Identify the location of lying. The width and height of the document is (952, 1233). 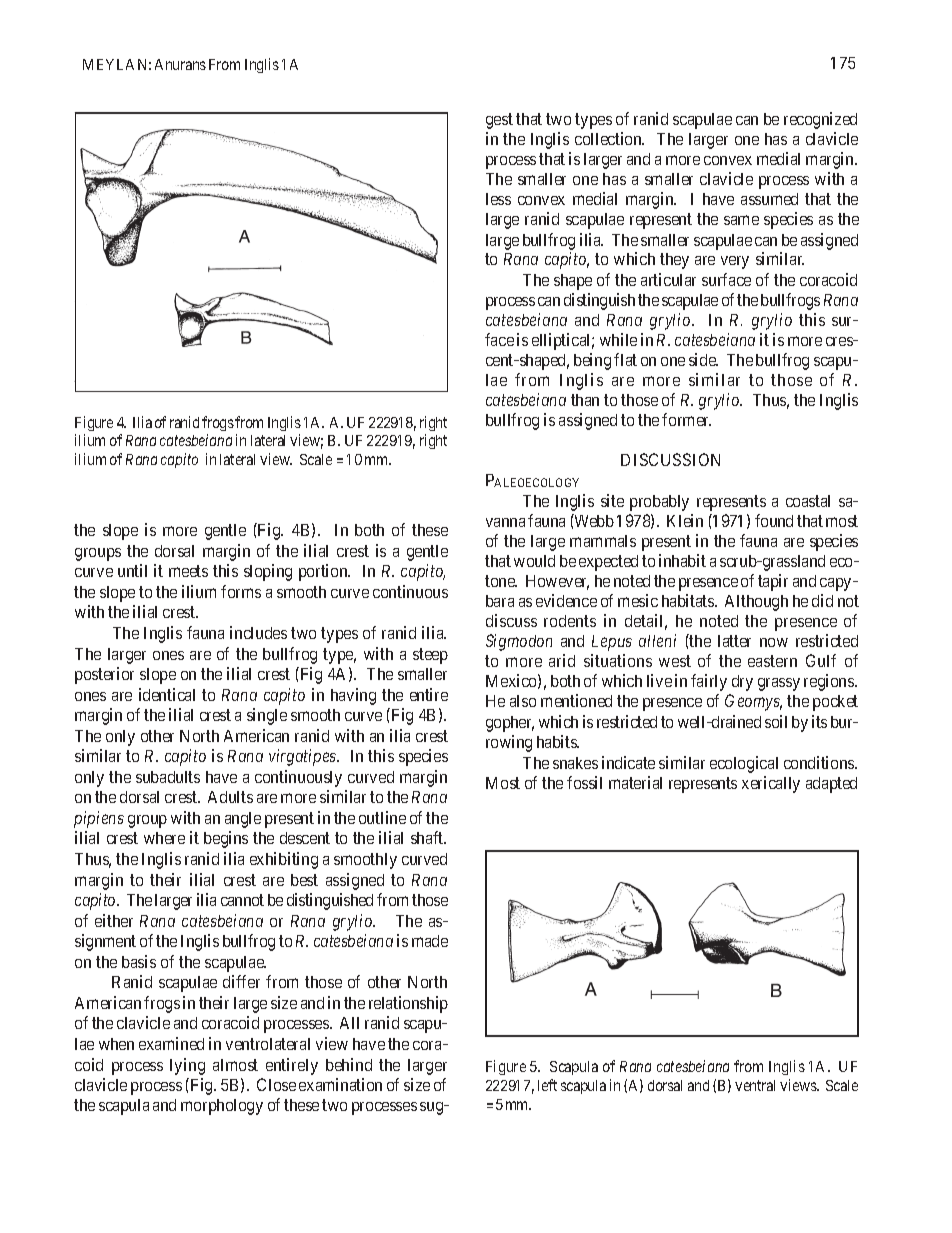
(187, 1066).
